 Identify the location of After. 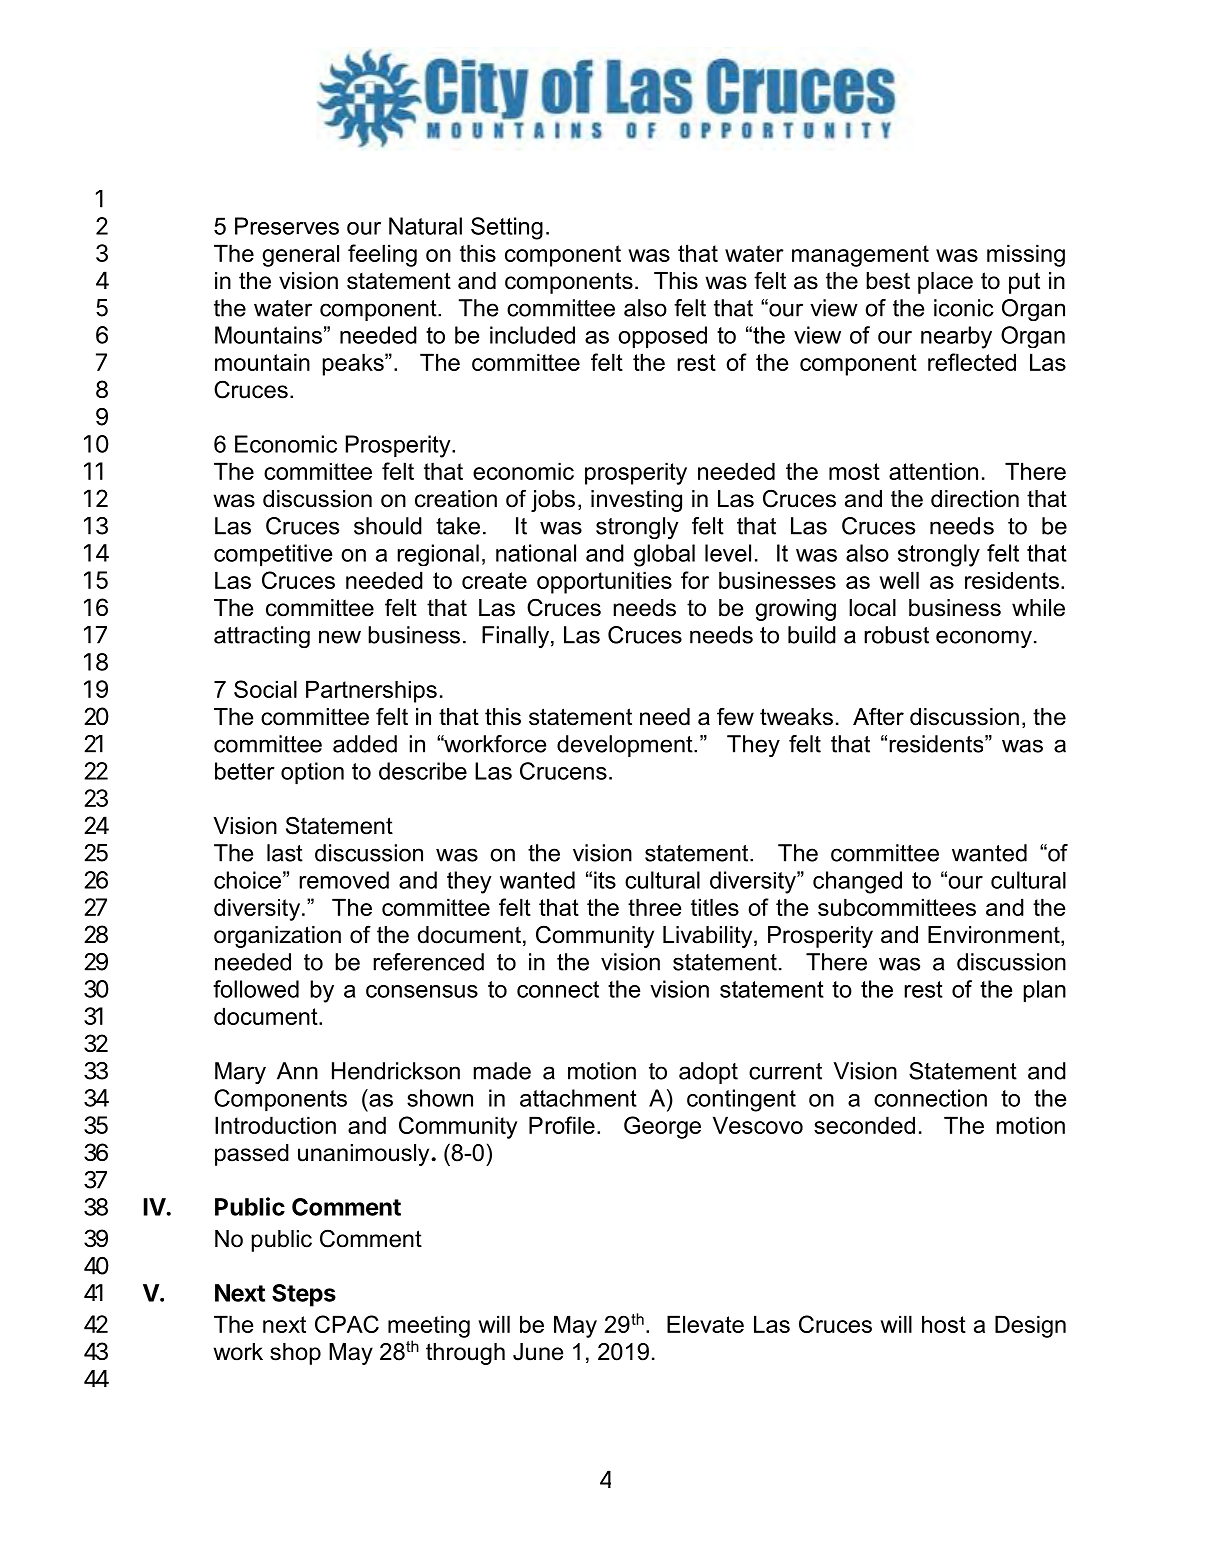
(878, 716).
